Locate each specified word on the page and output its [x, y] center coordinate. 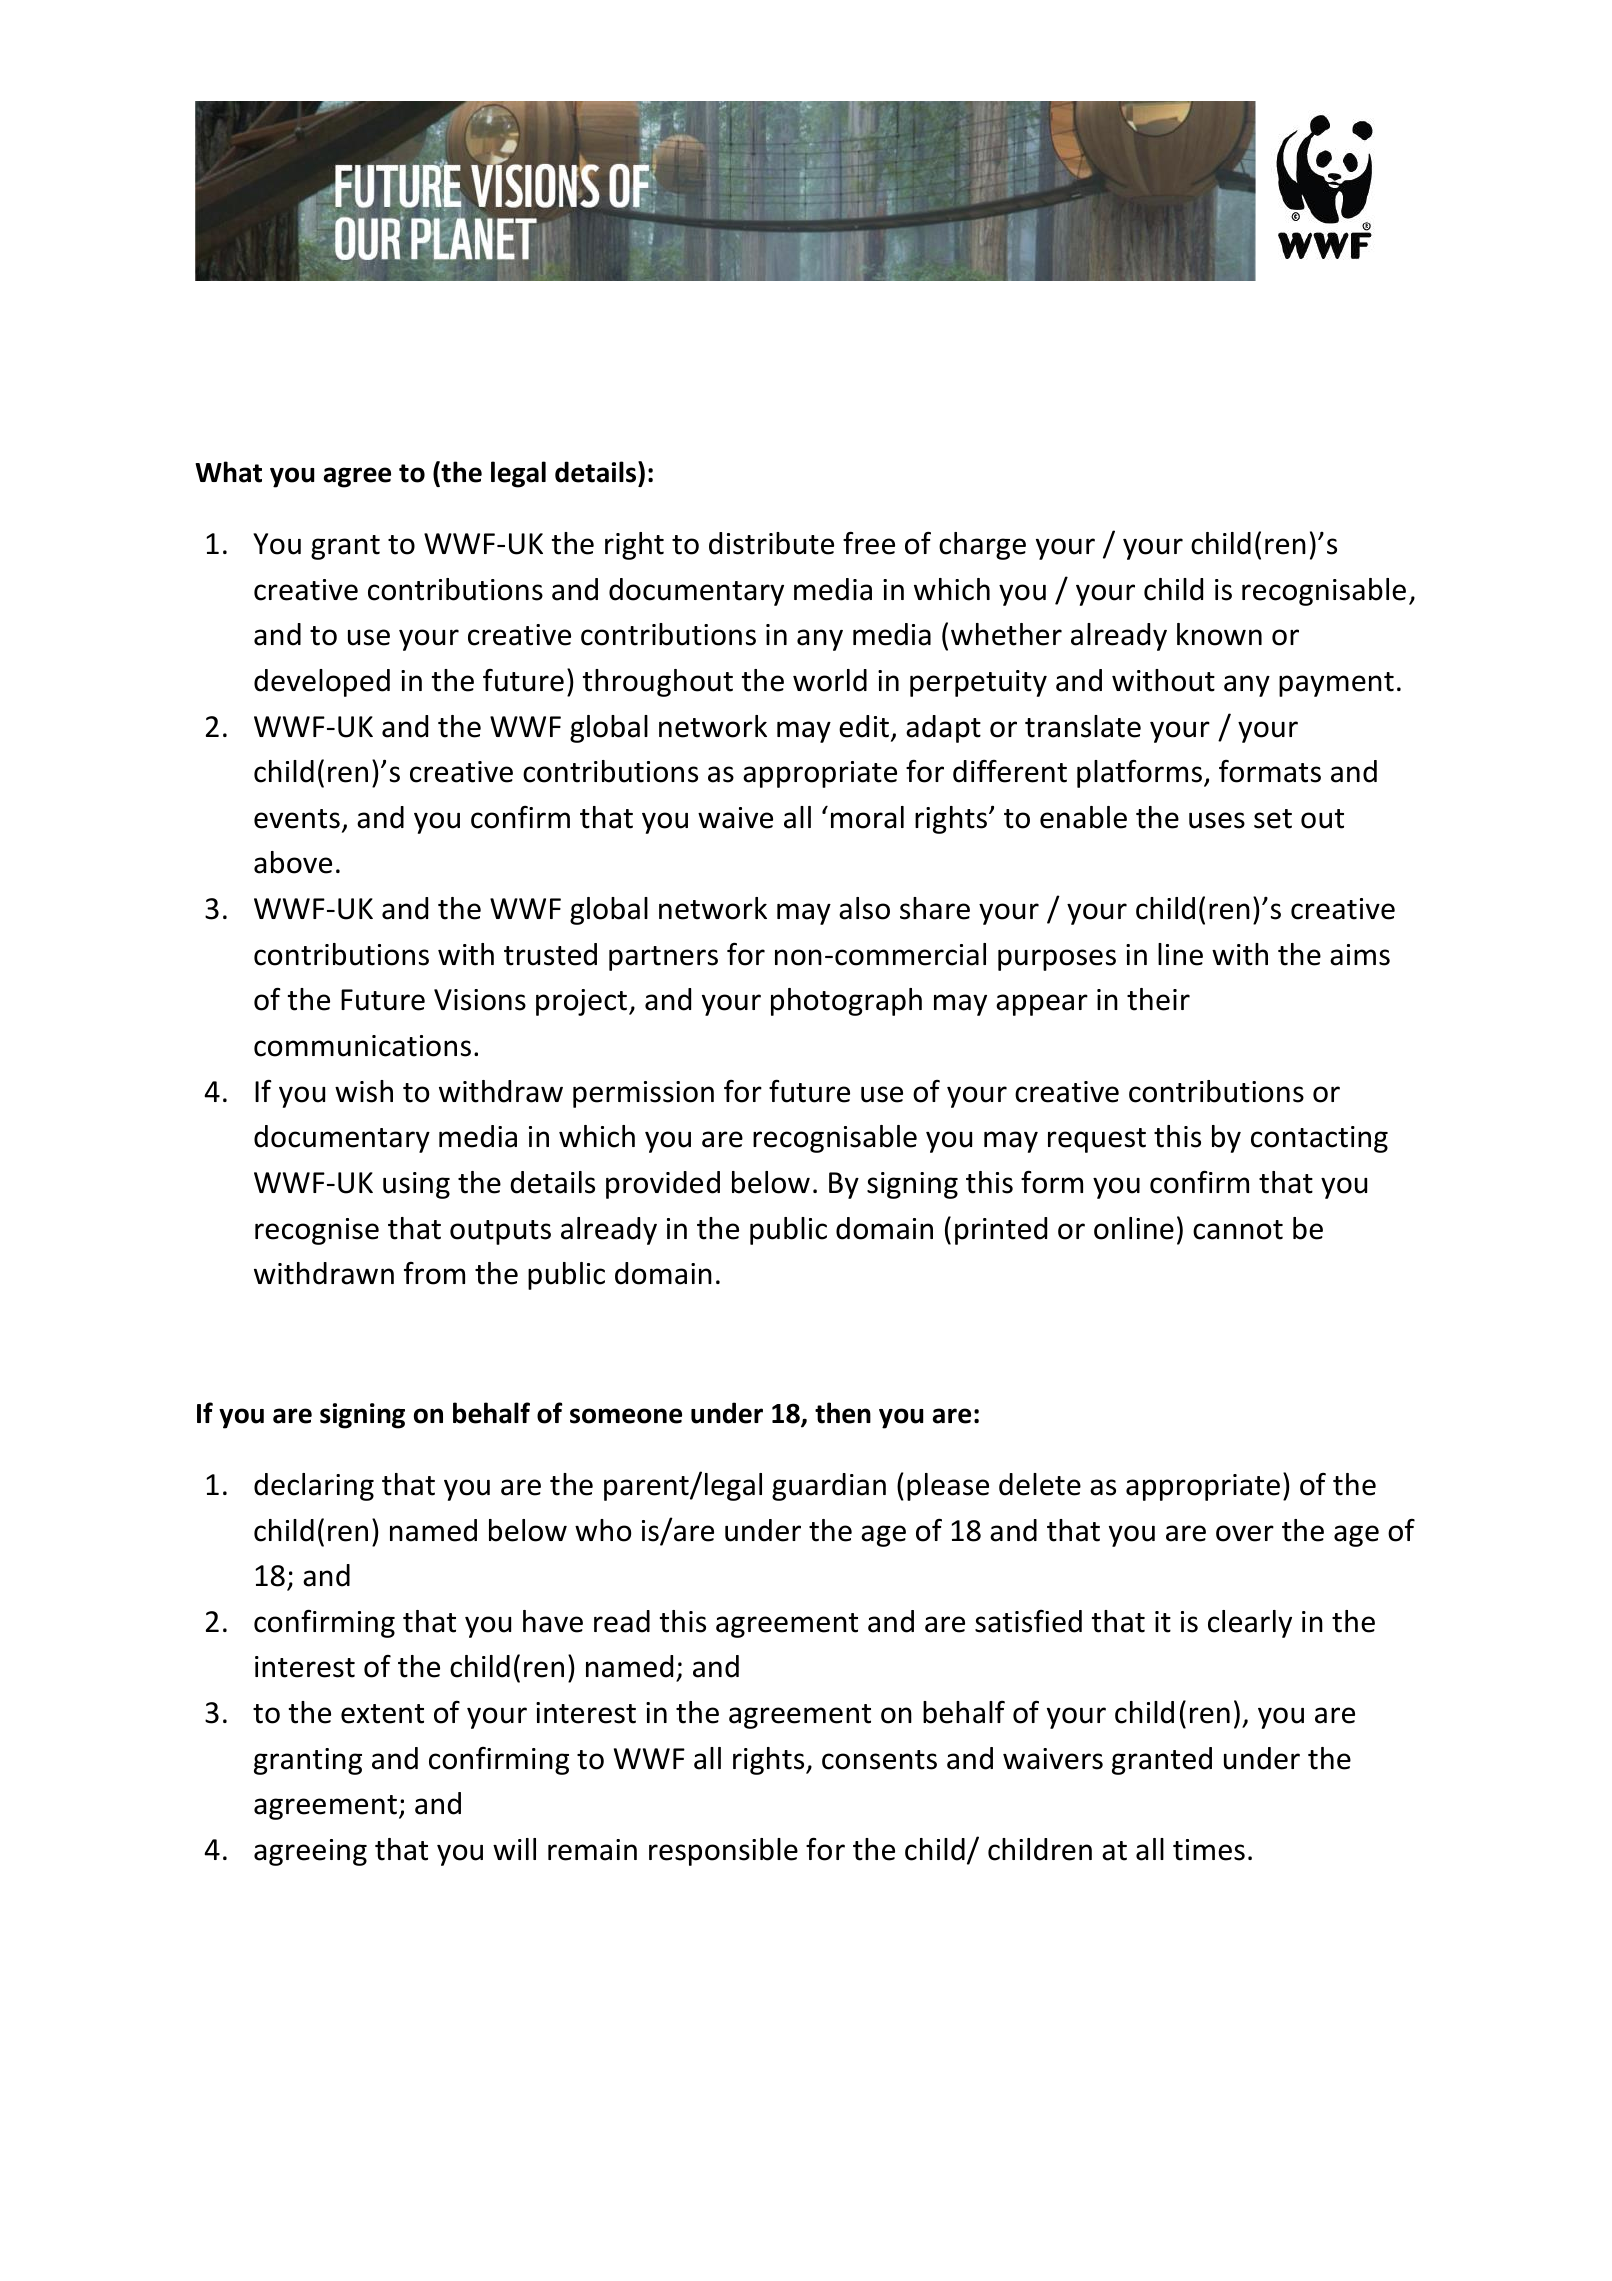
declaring [314, 1487]
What [228, 472]
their [1158, 999]
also [864, 908]
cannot [1238, 1230]
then [843, 1413]
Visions [480, 1000]
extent [382, 1714]
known [1219, 634]
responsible [723, 1852]
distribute [771, 543]
